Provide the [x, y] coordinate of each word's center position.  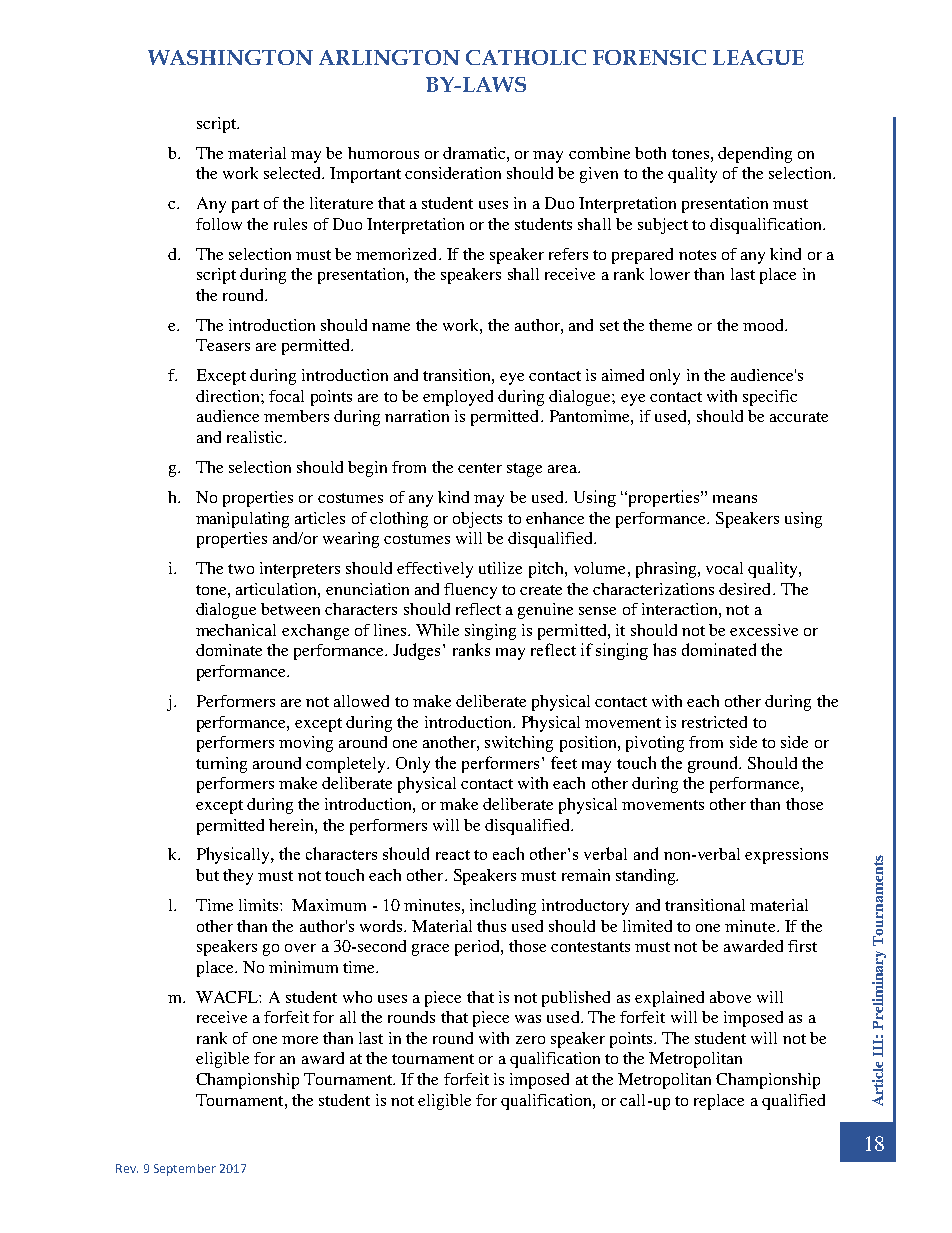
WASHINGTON [230, 57]
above [730, 997]
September [185, 1170]
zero [530, 1040]
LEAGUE [758, 57]
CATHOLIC [526, 57]
